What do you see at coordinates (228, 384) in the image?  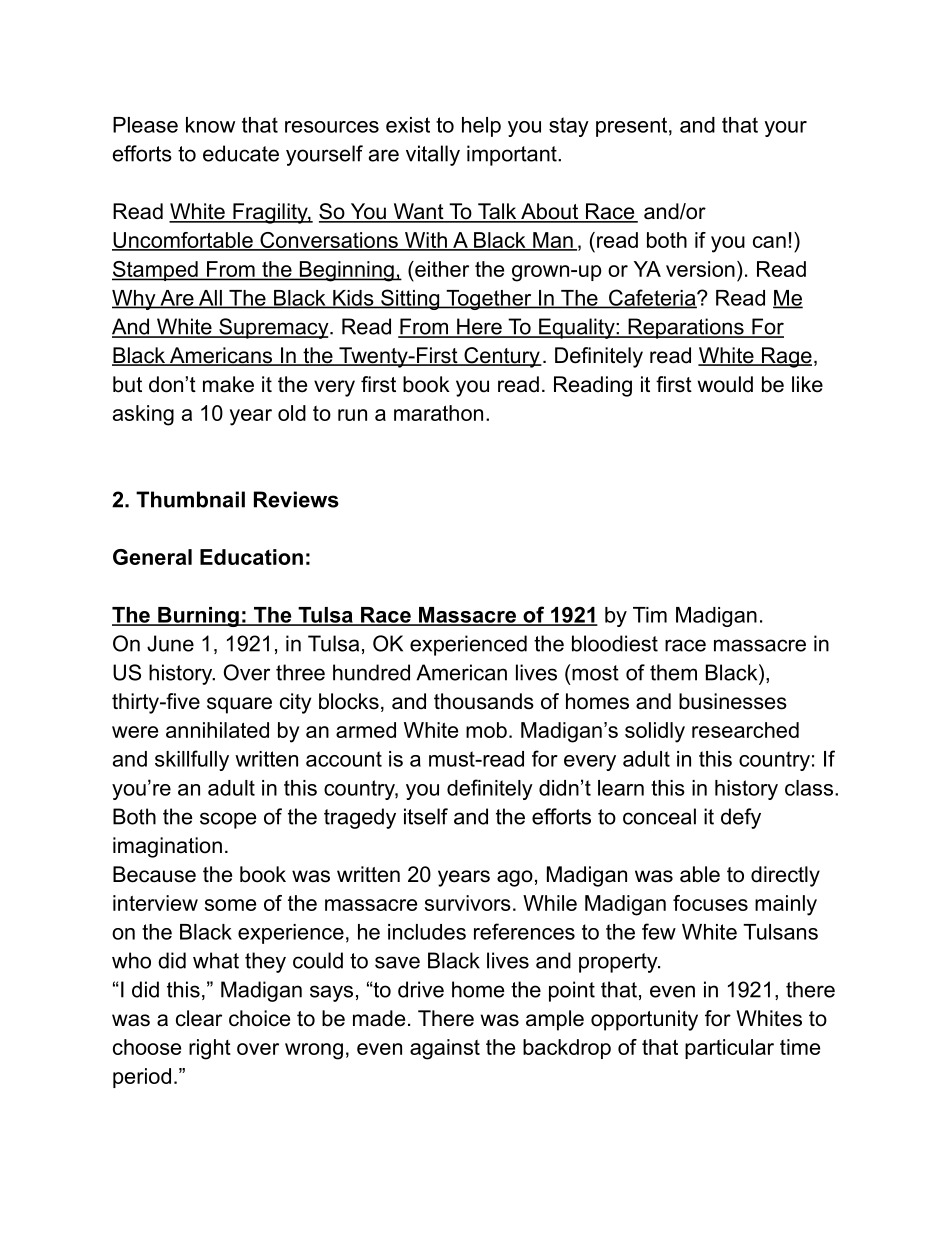 I see `make` at bounding box center [228, 384].
